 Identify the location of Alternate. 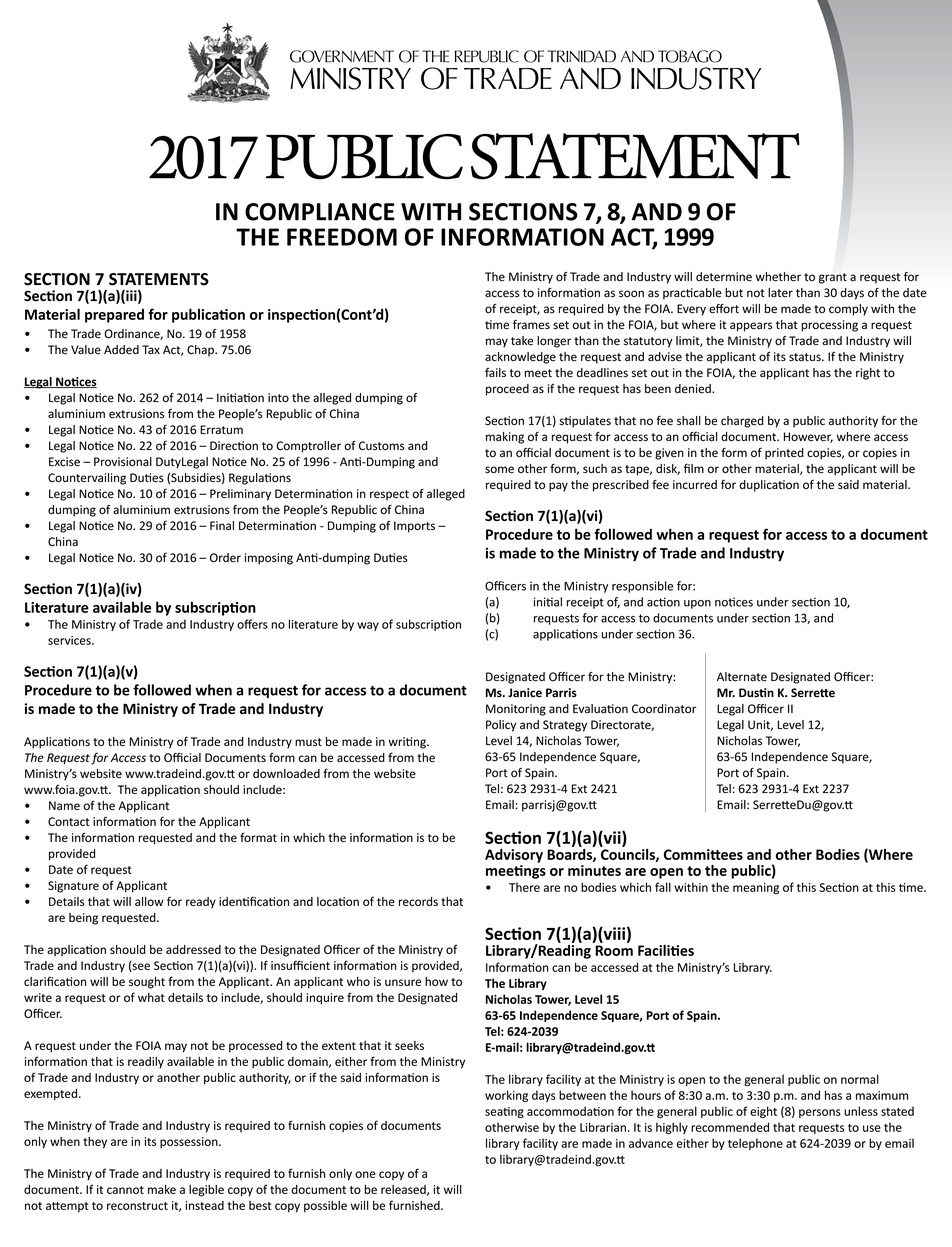
(742, 677).
